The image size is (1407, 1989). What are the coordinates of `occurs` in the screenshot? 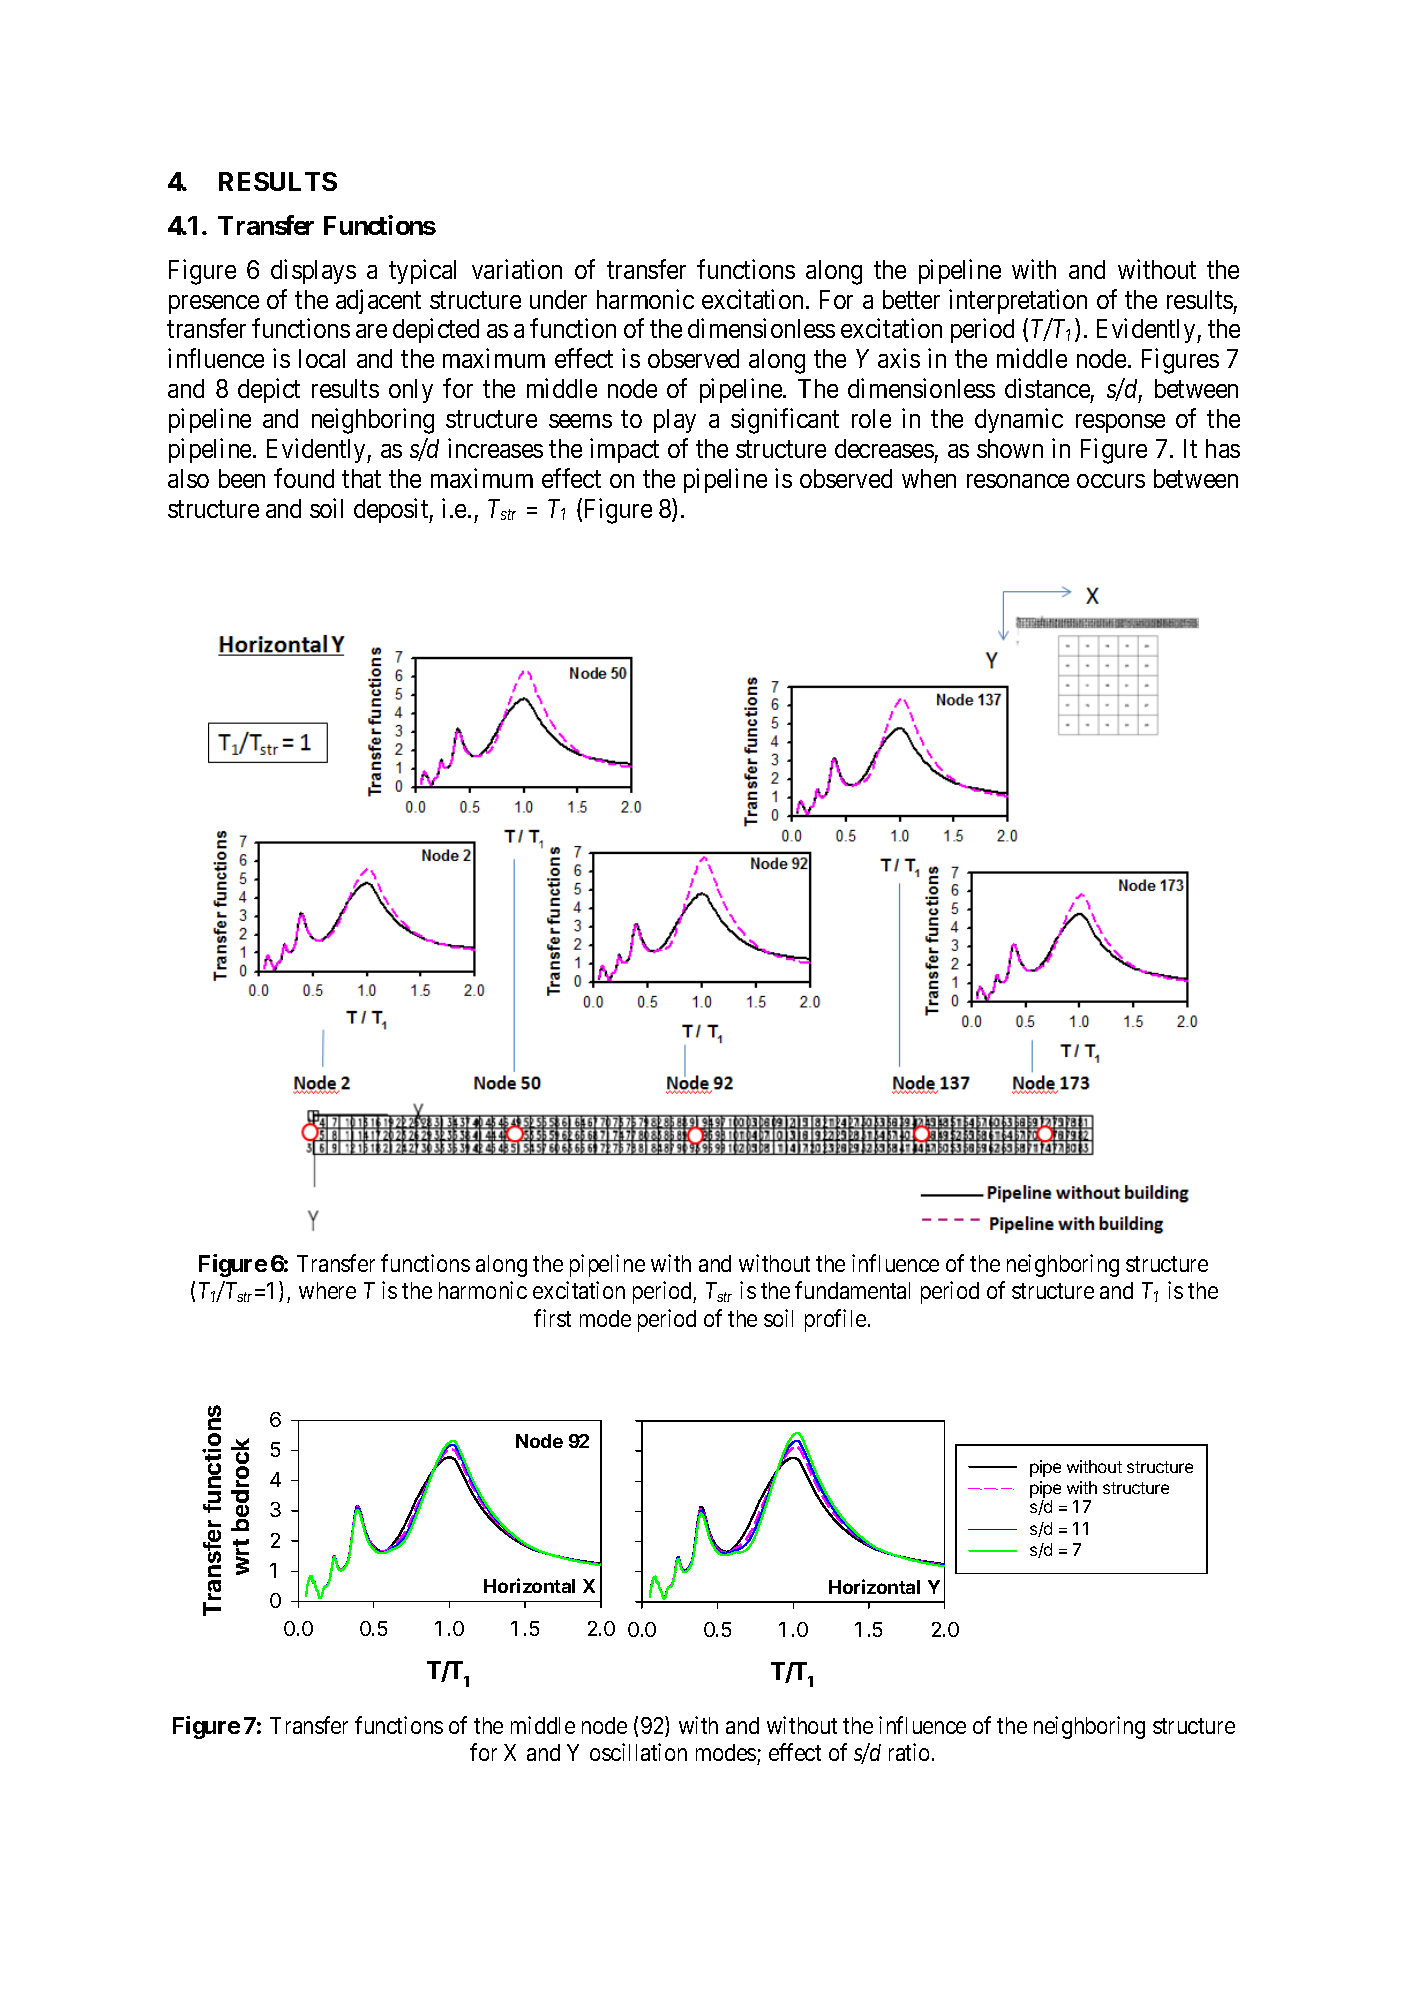 It's located at (1111, 481).
